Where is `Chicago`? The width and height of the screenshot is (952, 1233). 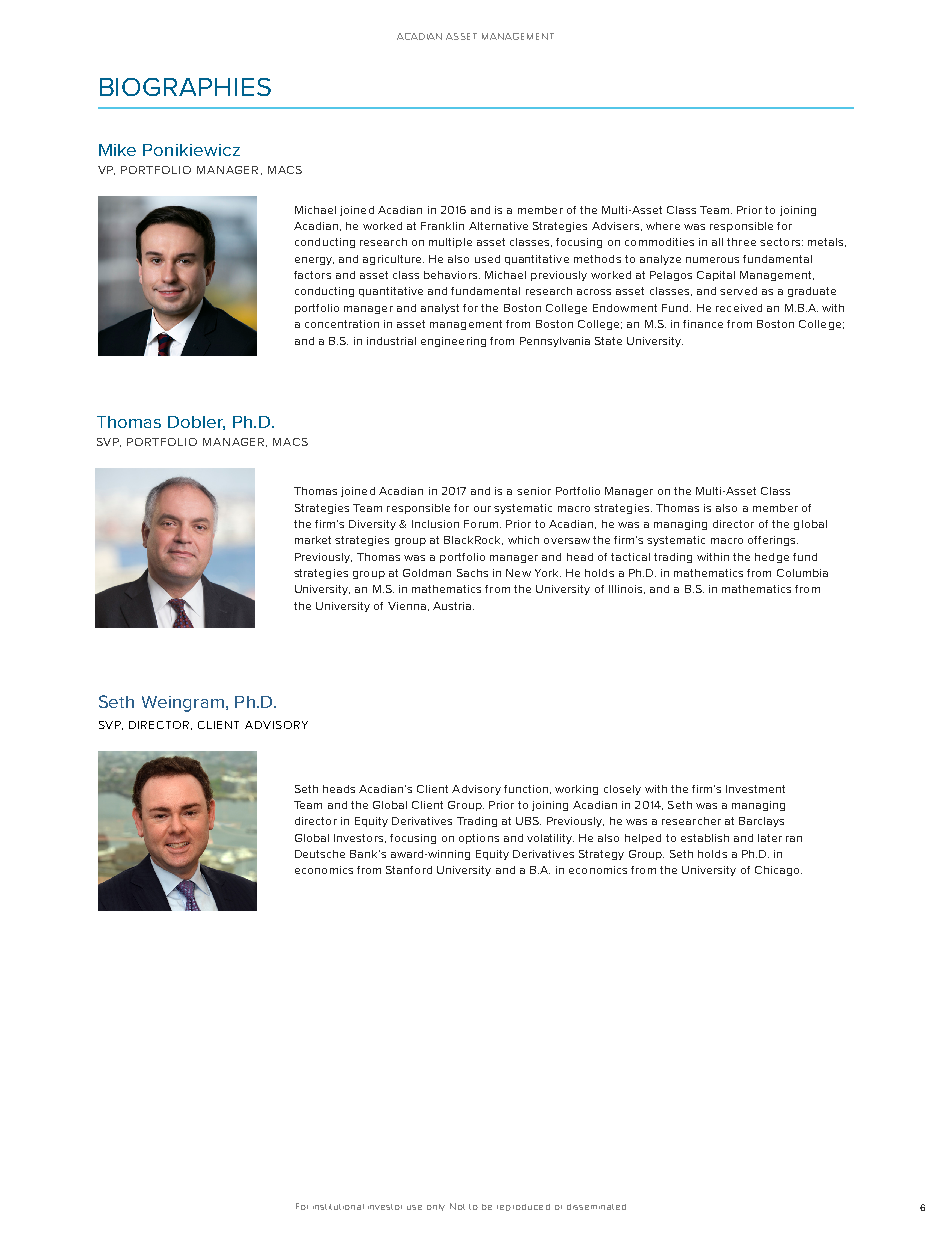
Chicago is located at coordinates (778, 871).
